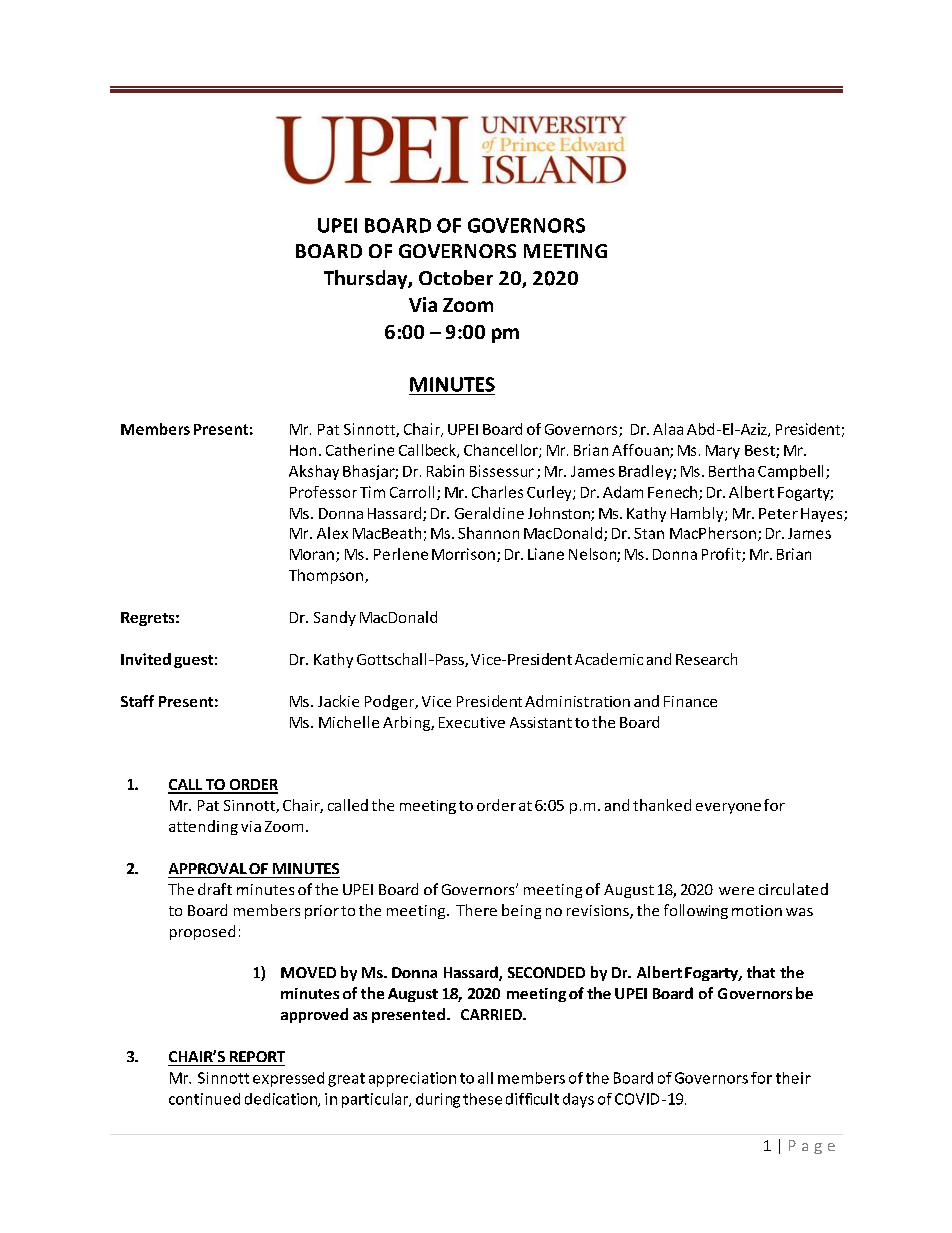 This screenshot has height=1233, width=952. What do you see at coordinates (793, 1078) in the screenshot?
I see `their` at bounding box center [793, 1078].
